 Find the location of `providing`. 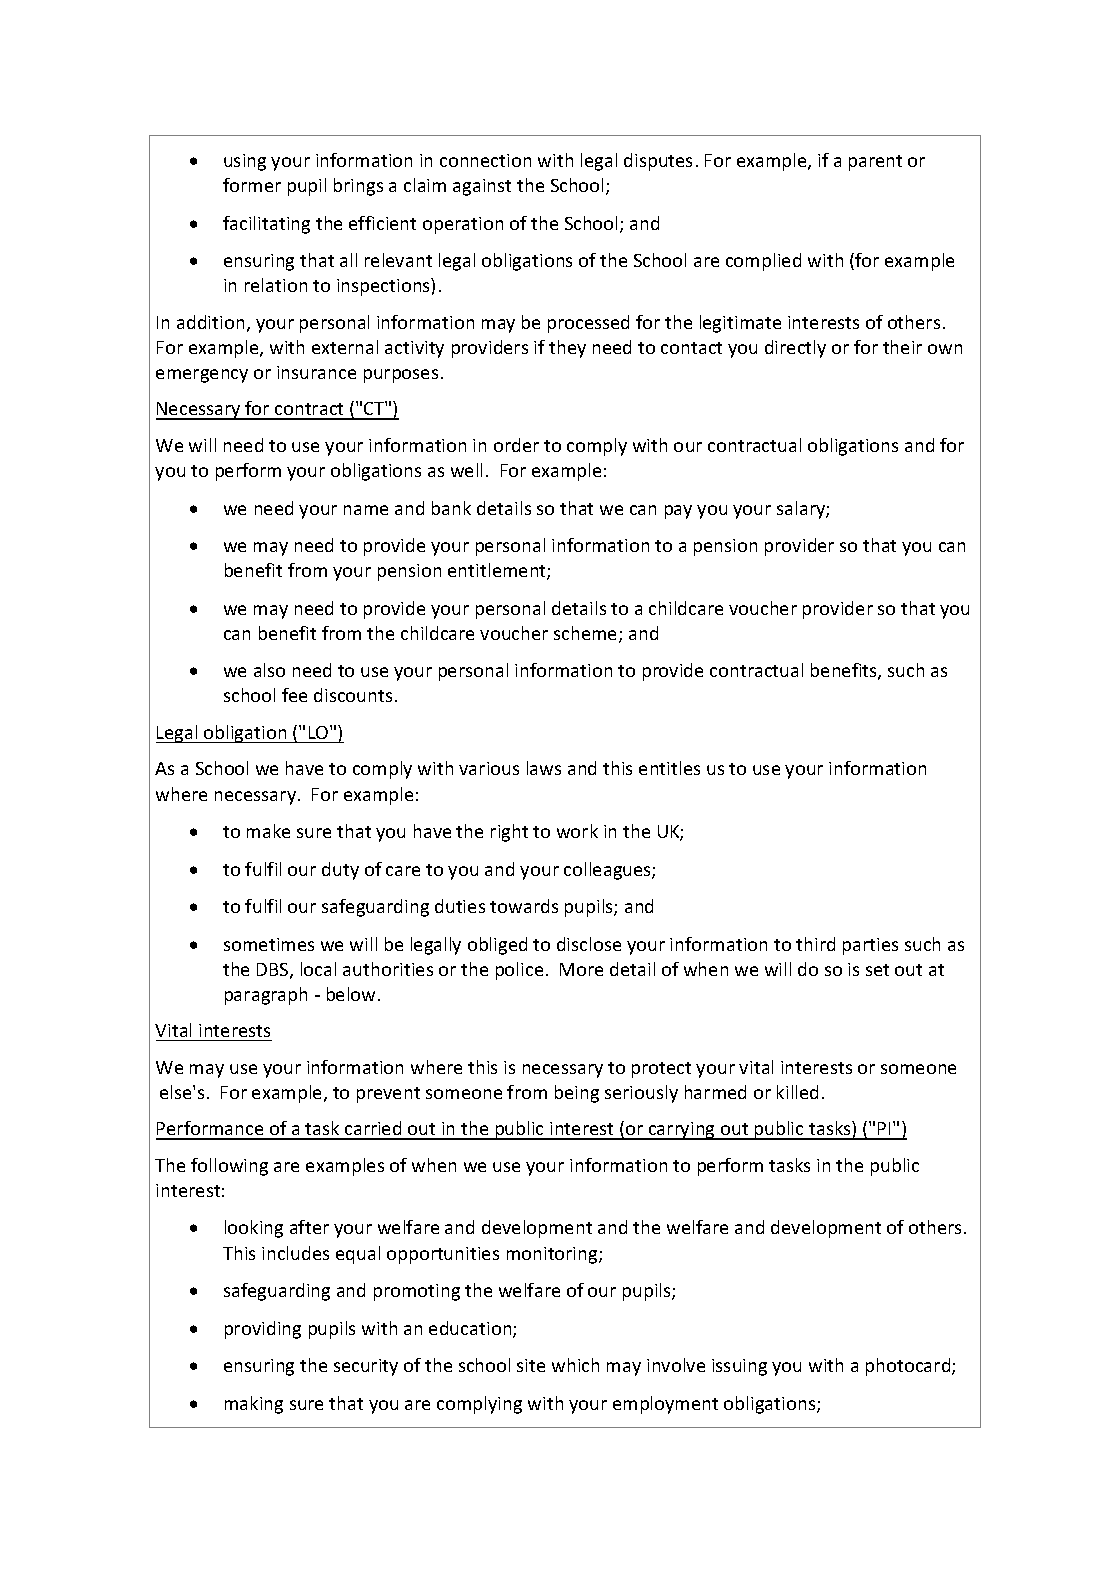

providing is located at coordinates (263, 1330).
